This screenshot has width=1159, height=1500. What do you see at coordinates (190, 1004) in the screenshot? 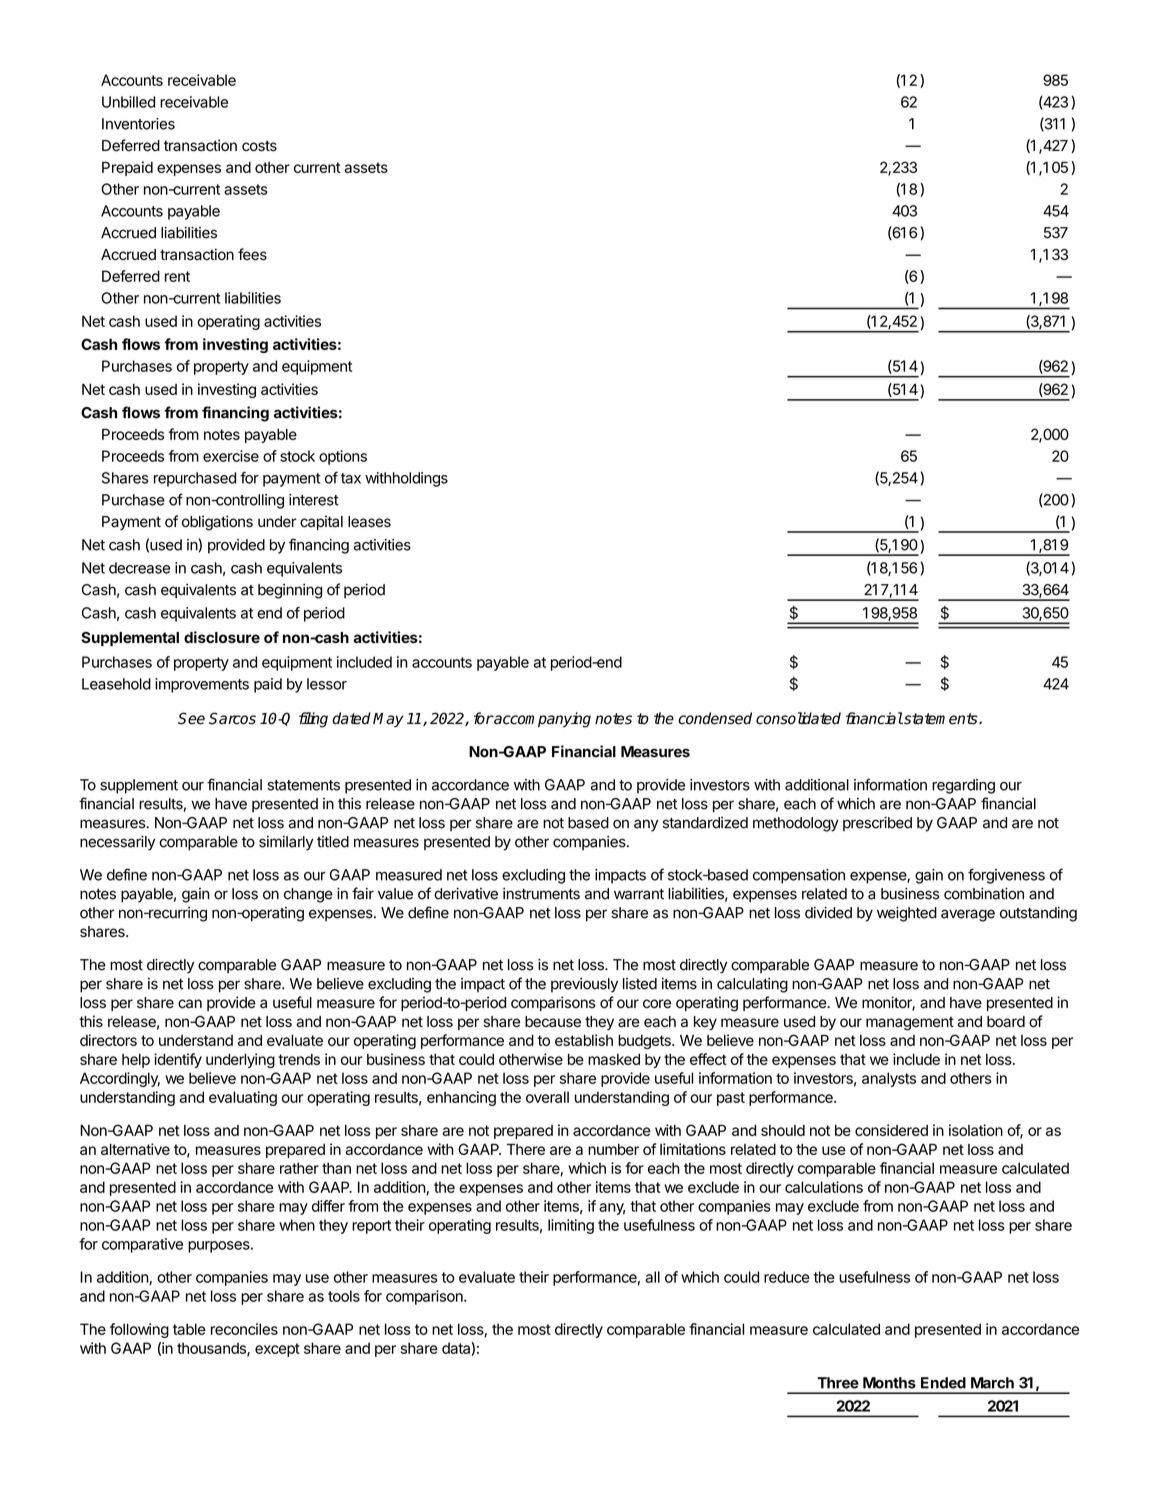
I see `can` at bounding box center [190, 1004].
